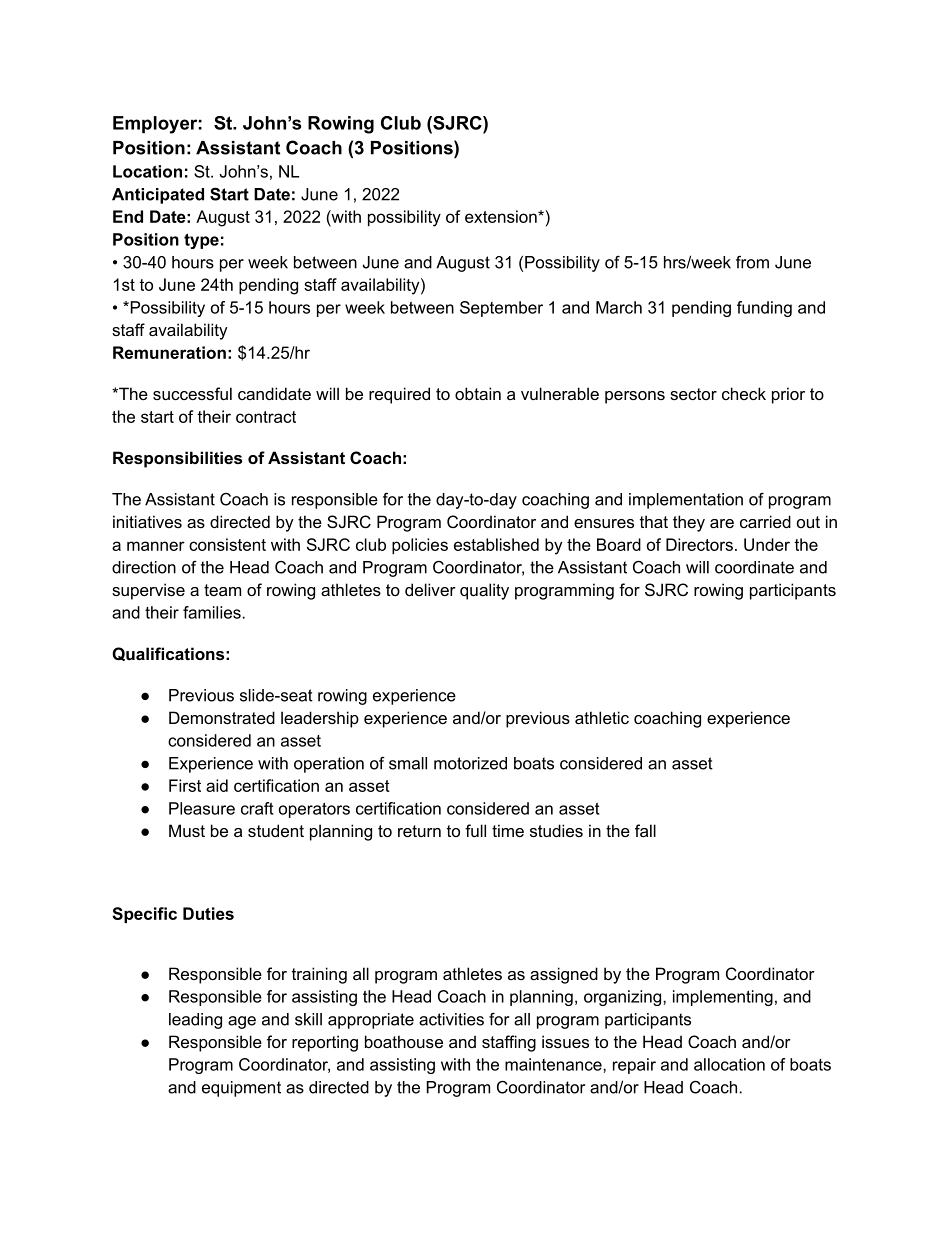 The height and width of the document is (1233, 952). Describe the element at coordinates (213, 612) in the document. I see `families` at that location.
